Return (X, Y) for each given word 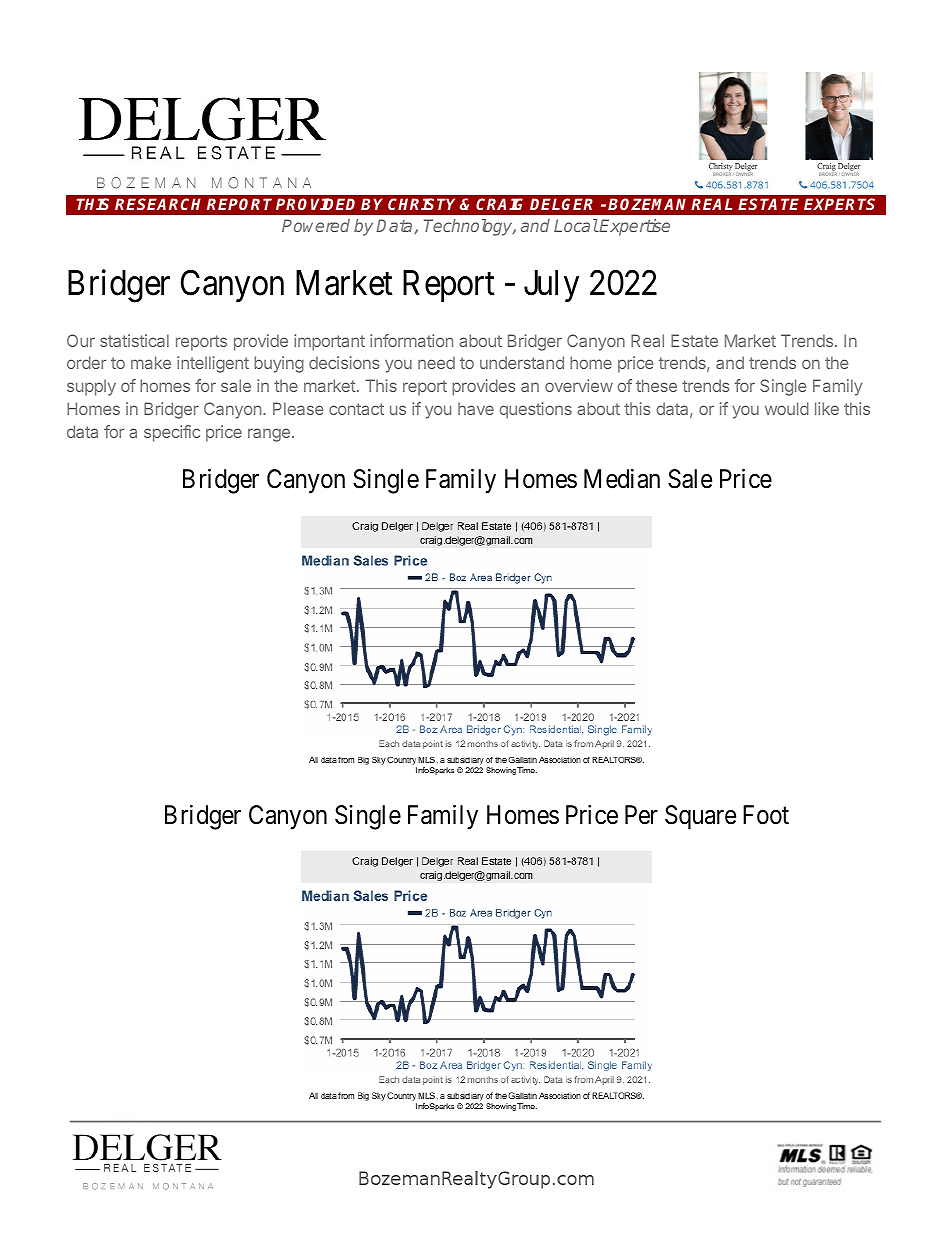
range (269, 435)
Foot (766, 815)
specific (172, 433)
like (827, 408)
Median (622, 479)
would (787, 408)
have (476, 408)
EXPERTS (839, 204)
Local (576, 225)
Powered (316, 225)
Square (700, 817)
